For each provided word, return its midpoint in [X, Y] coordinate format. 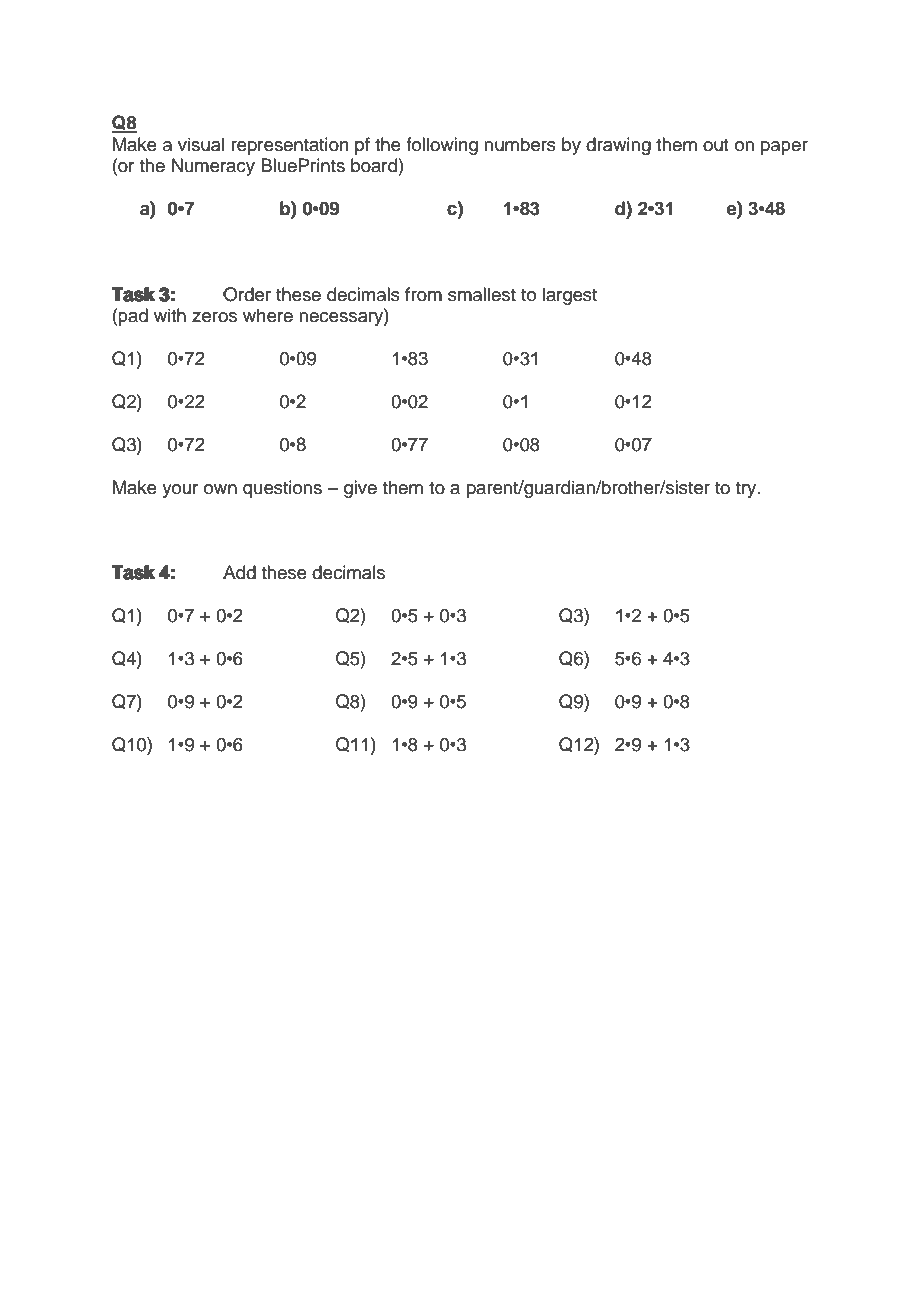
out [715, 145]
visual [201, 144]
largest [570, 296]
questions [282, 489]
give [360, 489]
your [180, 491]
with [170, 315]
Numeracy [213, 167]
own [220, 489]
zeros [214, 317]
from [423, 294]
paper [784, 148]
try [747, 490]
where [268, 315]
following [442, 146]
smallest [482, 294]
